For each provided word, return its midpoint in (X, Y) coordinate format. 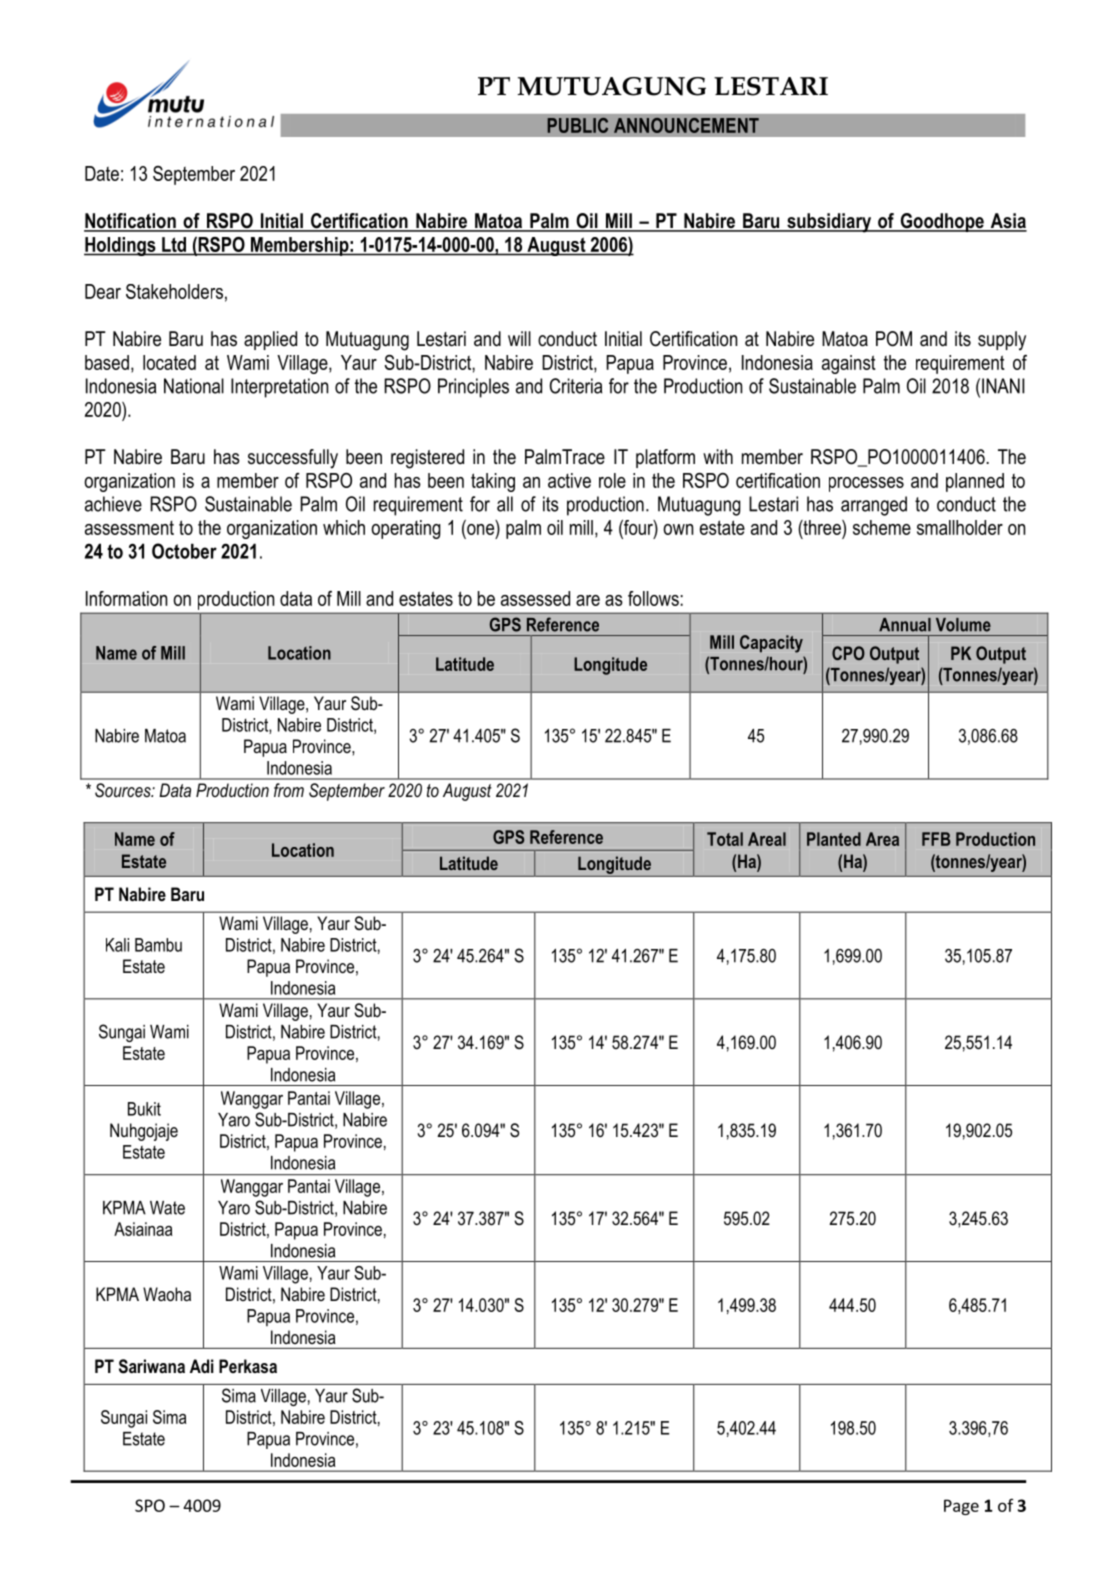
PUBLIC (578, 125)
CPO (848, 653)
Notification (131, 222)
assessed (535, 598)
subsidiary (829, 223)
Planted (834, 839)
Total (725, 839)
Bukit (144, 1109)
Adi (202, 1366)
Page (961, 1507)
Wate (167, 1208)
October (184, 551)
